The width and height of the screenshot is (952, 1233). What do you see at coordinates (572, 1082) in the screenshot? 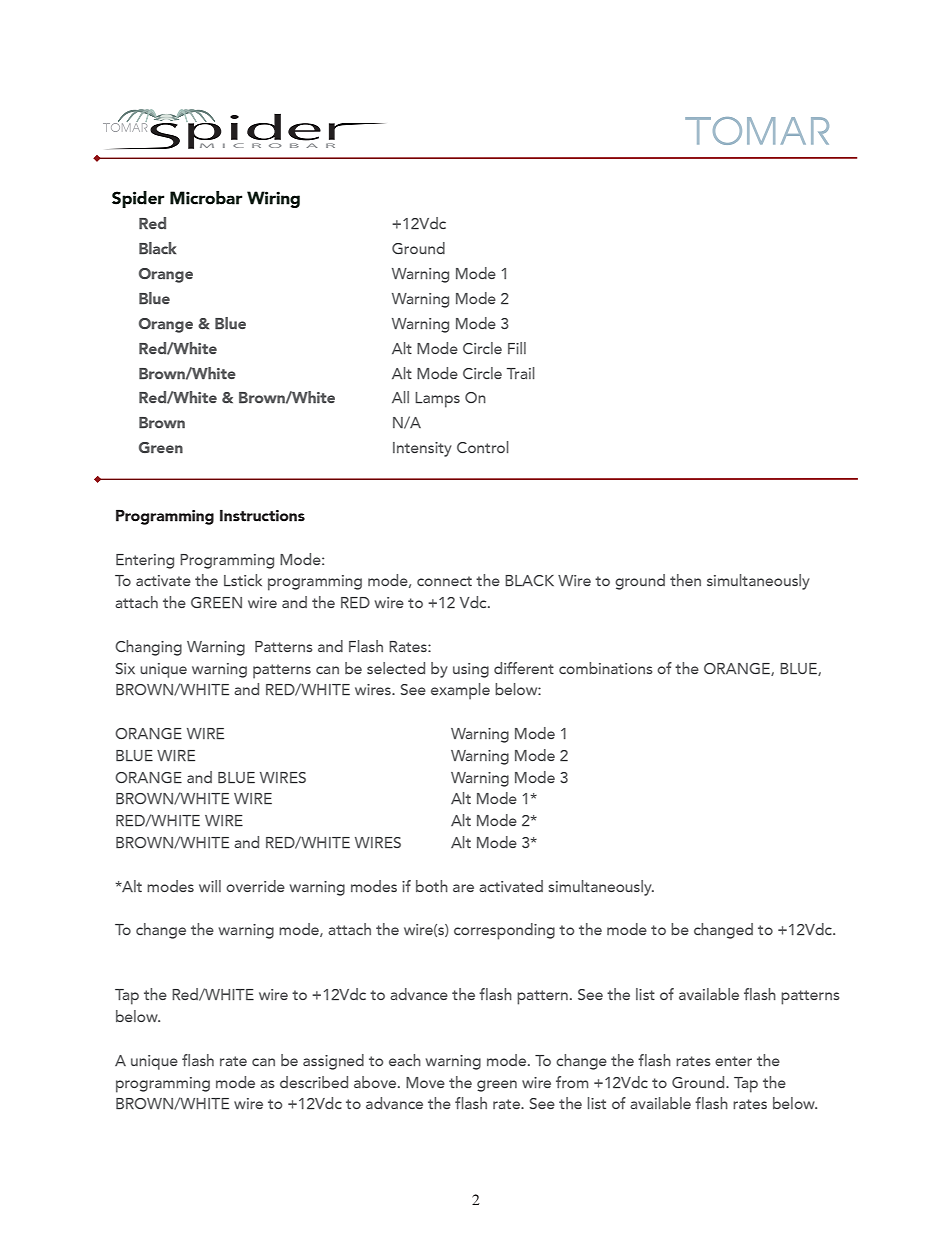
I see `from` at bounding box center [572, 1082].
